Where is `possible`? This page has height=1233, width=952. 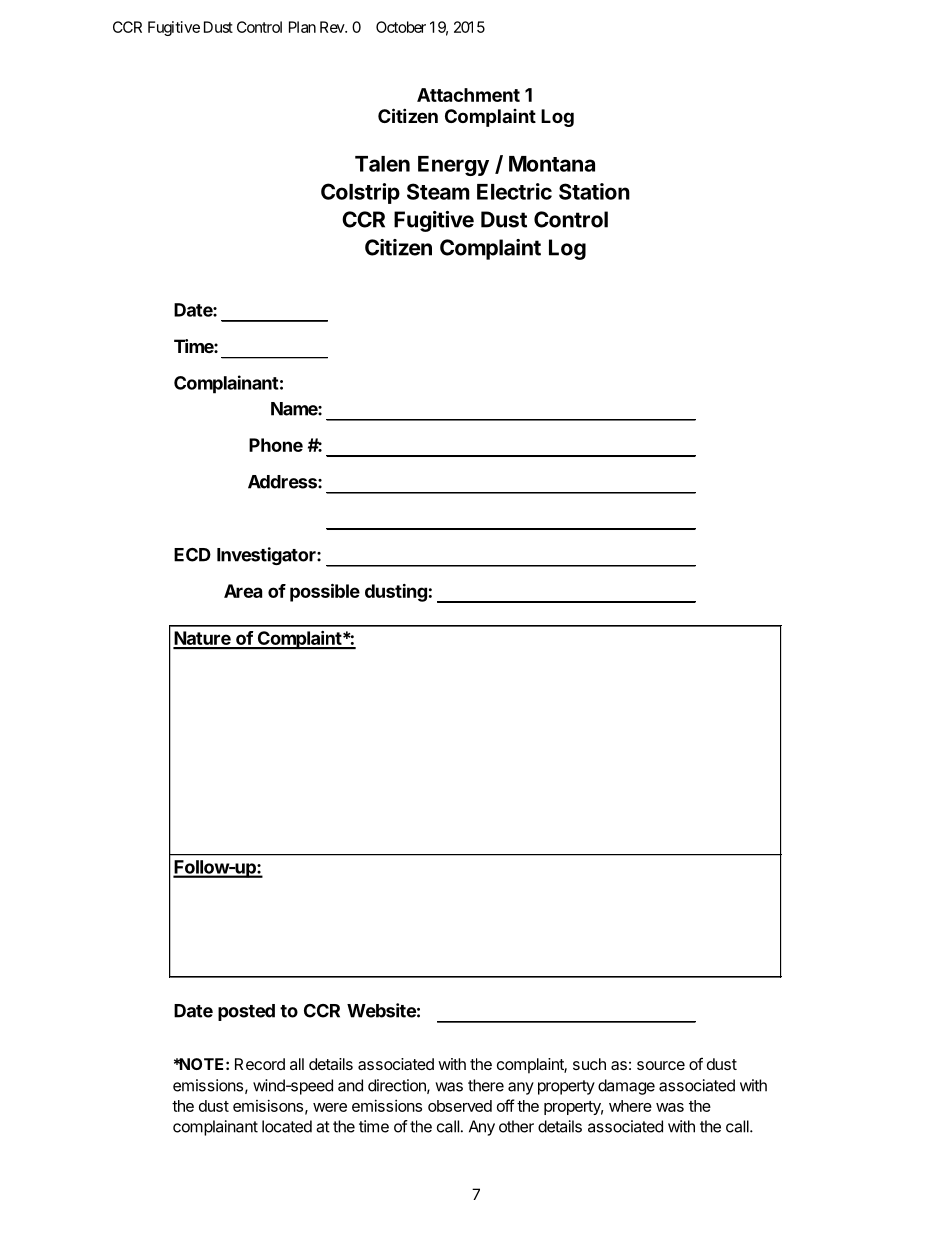 possible is located at coordinates (325, 593).
